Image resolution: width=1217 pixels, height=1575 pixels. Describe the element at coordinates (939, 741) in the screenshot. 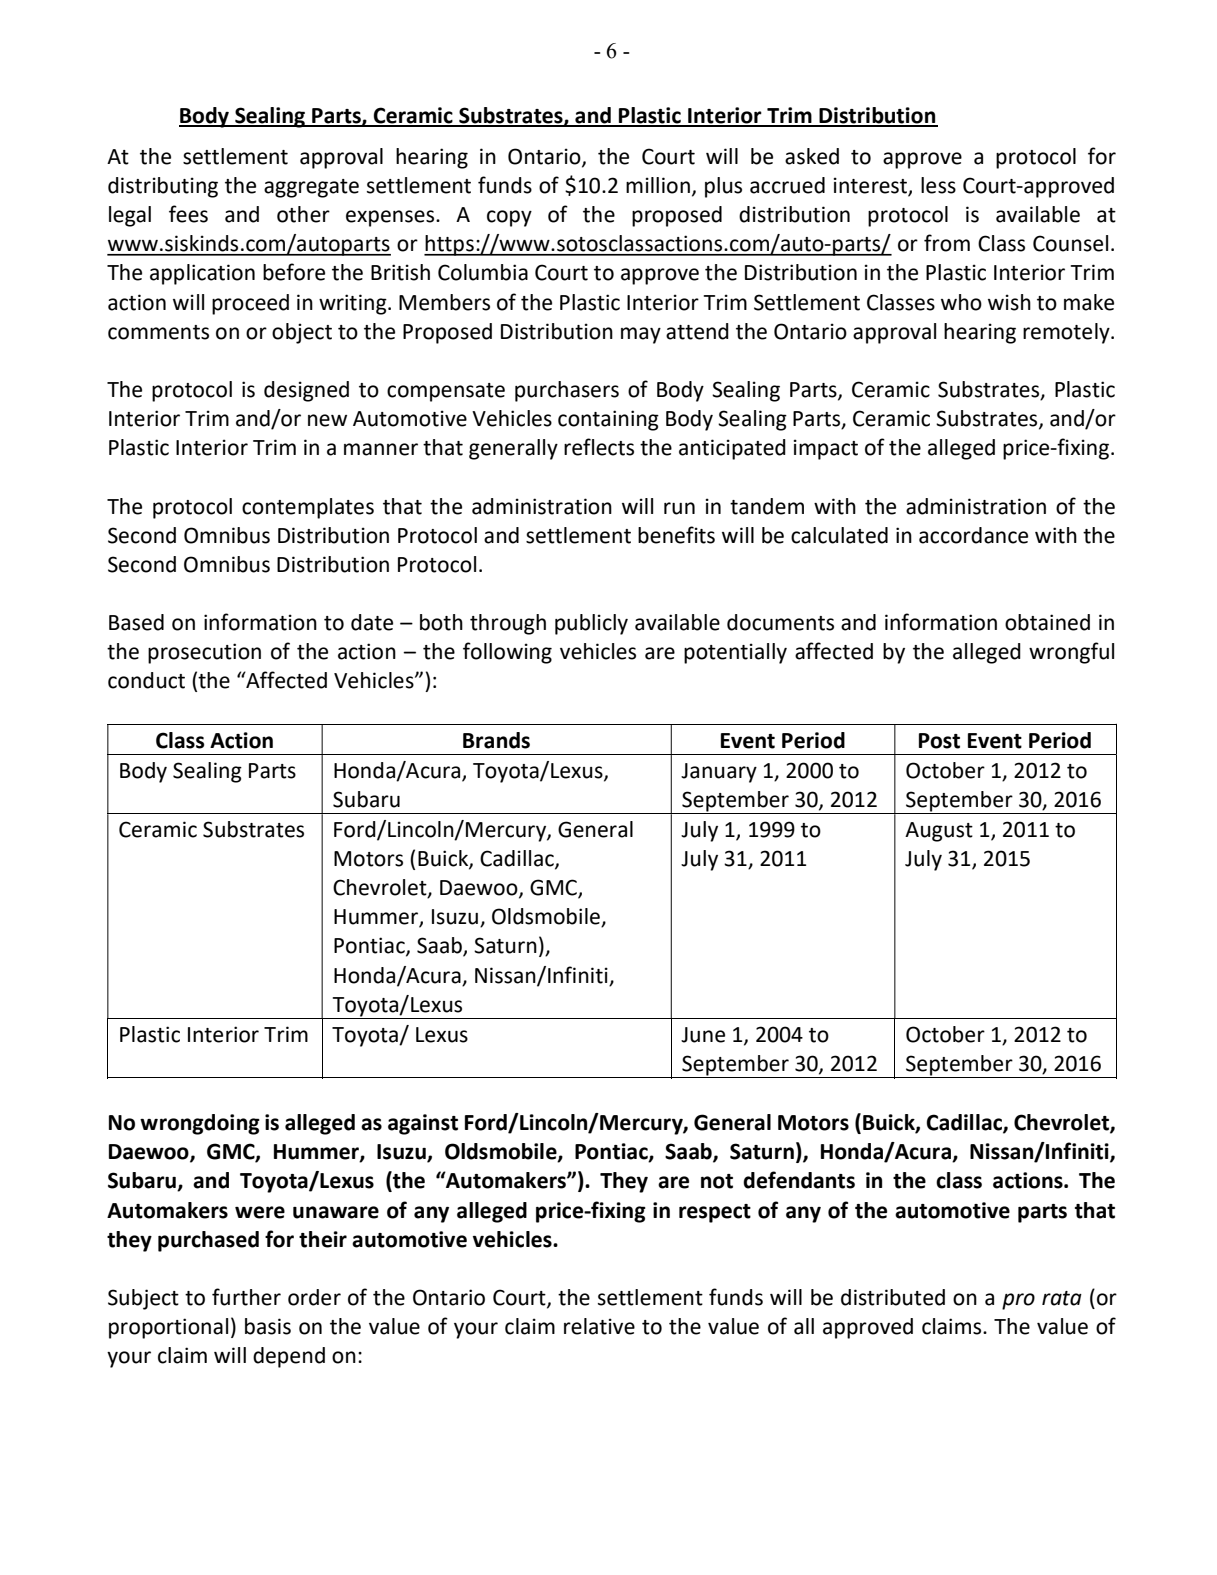

I see `Post` at that location.
